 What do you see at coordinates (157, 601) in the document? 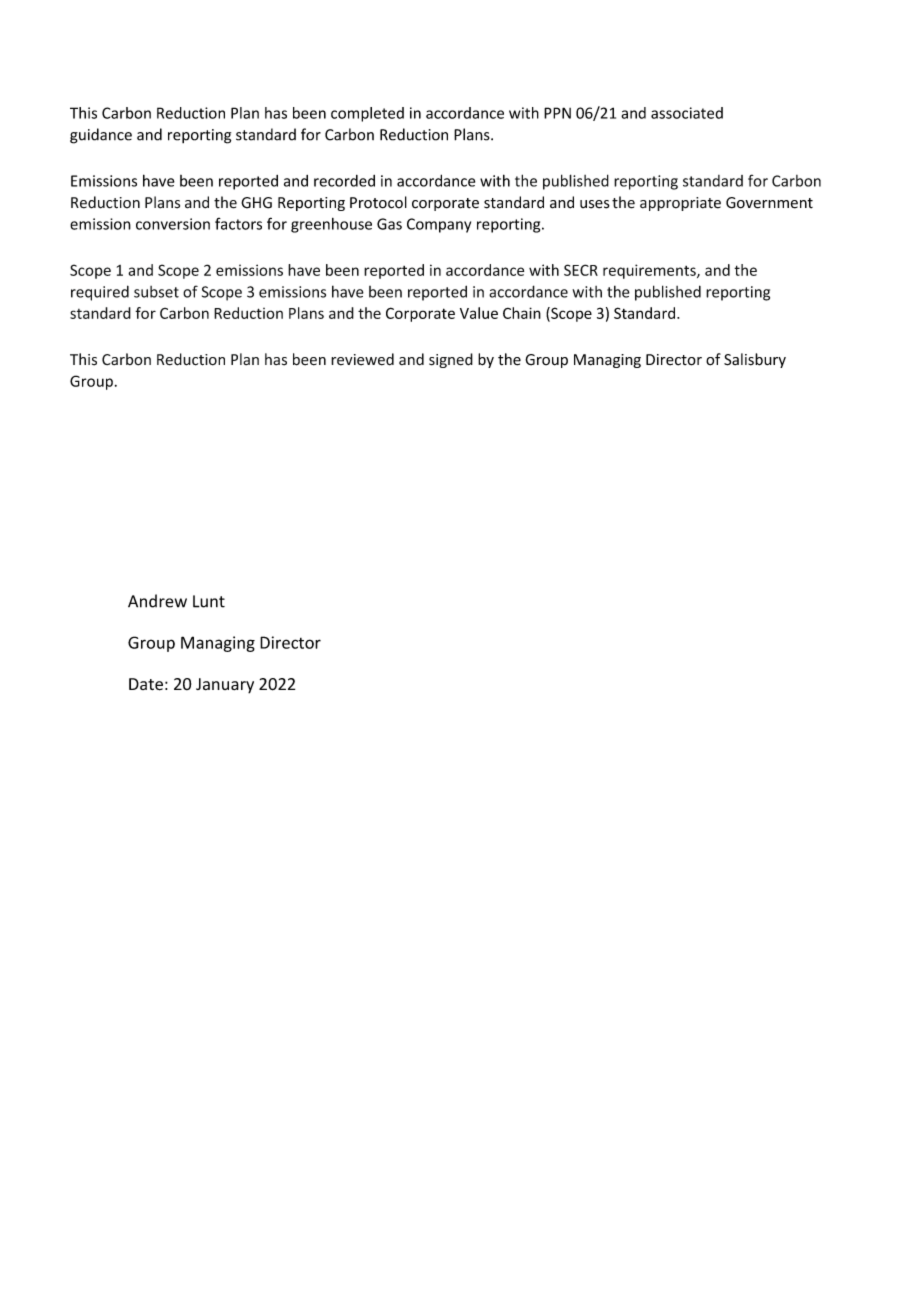
I see `Andrew` at bounding box center [157, 601].
